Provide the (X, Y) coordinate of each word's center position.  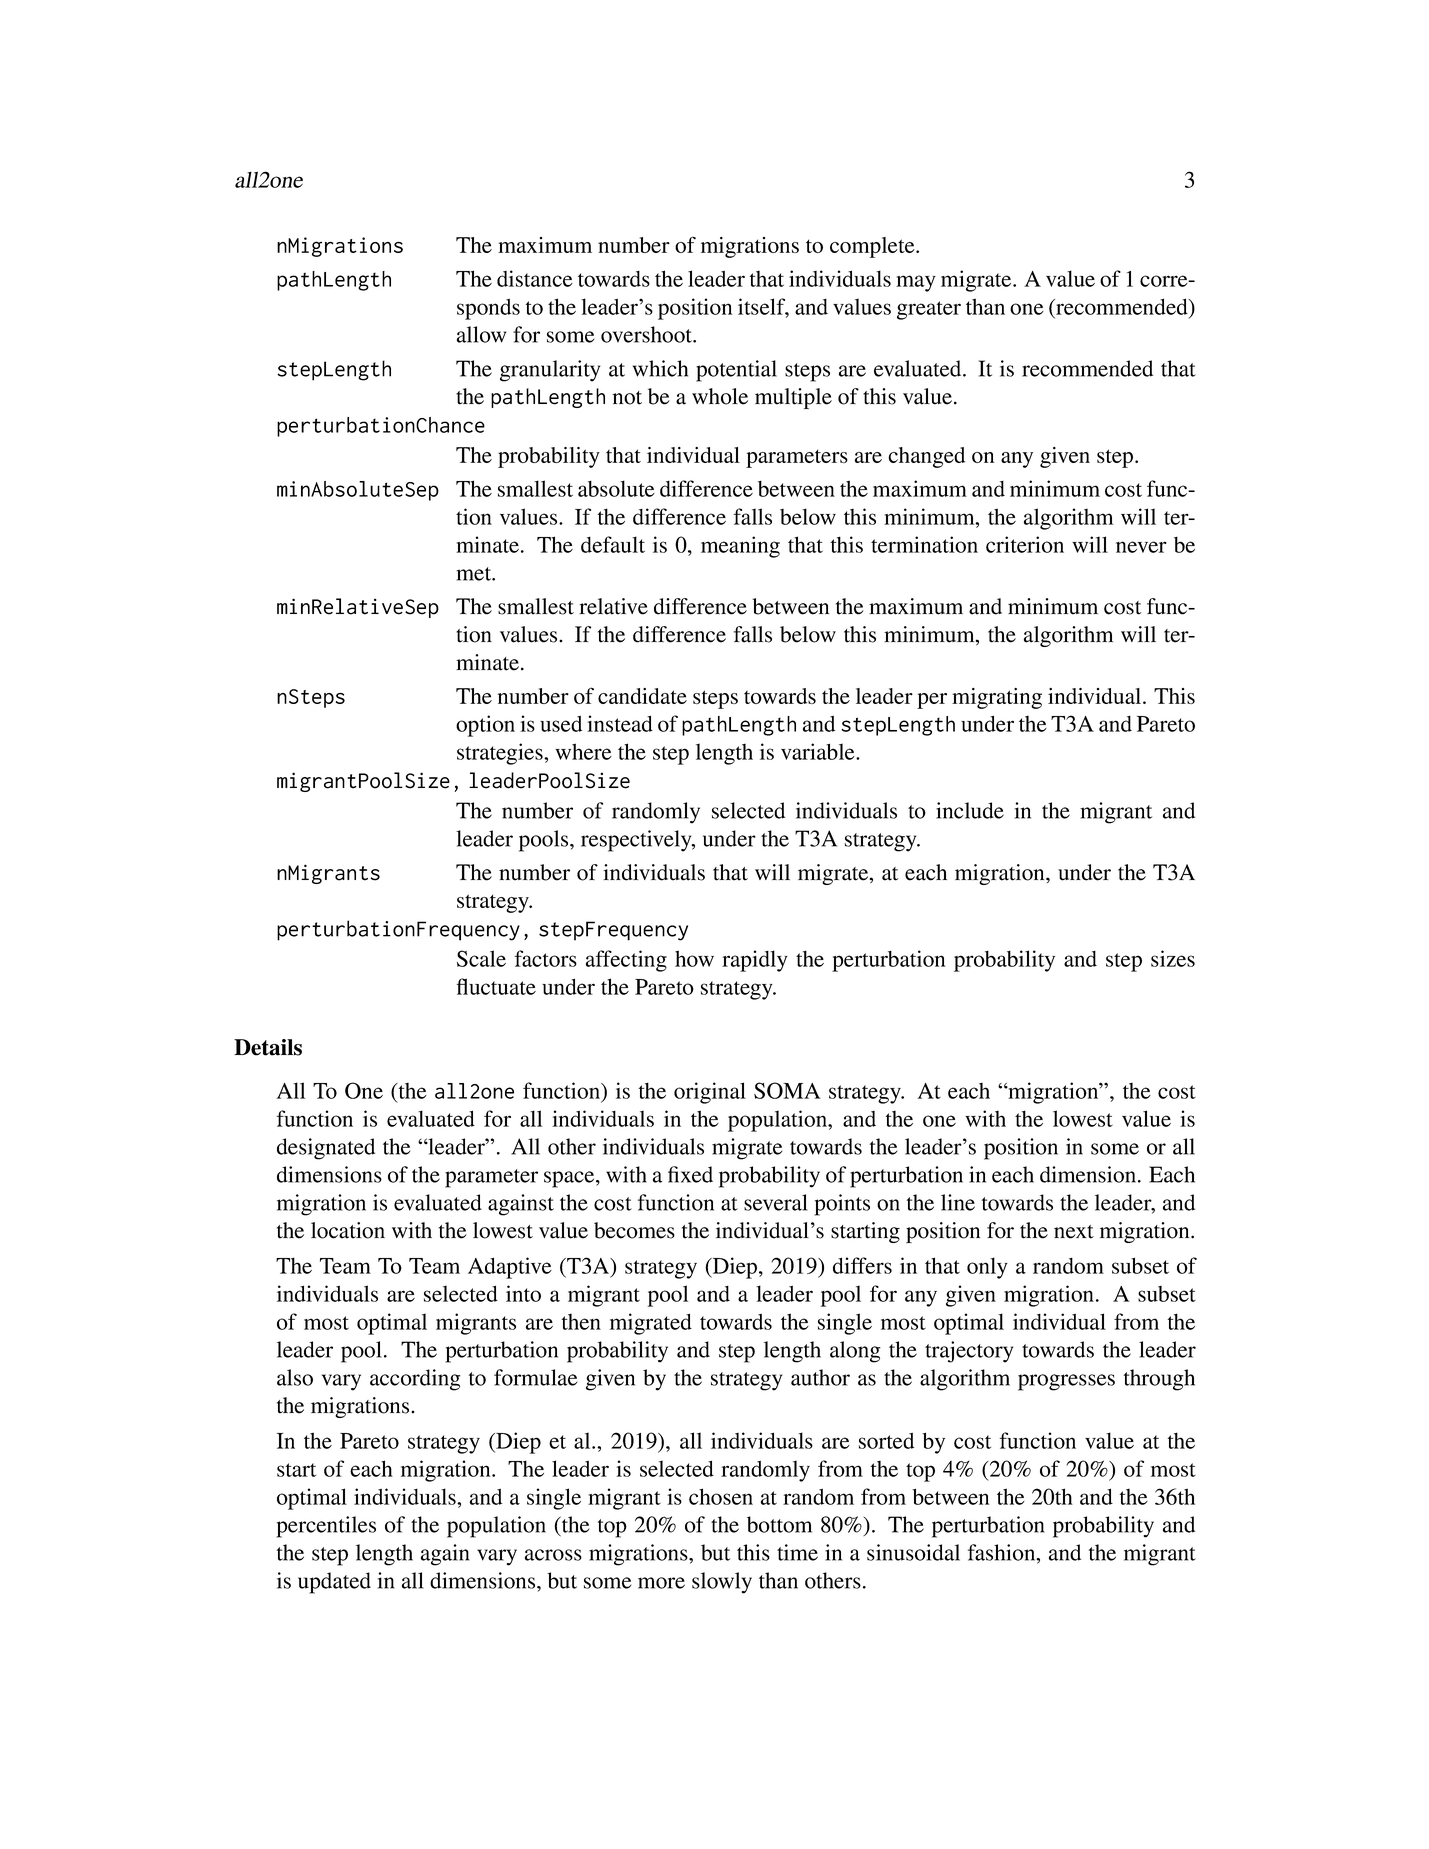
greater (929, 310)
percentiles (326, 1527)
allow (481, 334)
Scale (481, 958)
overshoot (647, 334)
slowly (722, 1583)
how (694, 958)
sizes (1173, 958)
